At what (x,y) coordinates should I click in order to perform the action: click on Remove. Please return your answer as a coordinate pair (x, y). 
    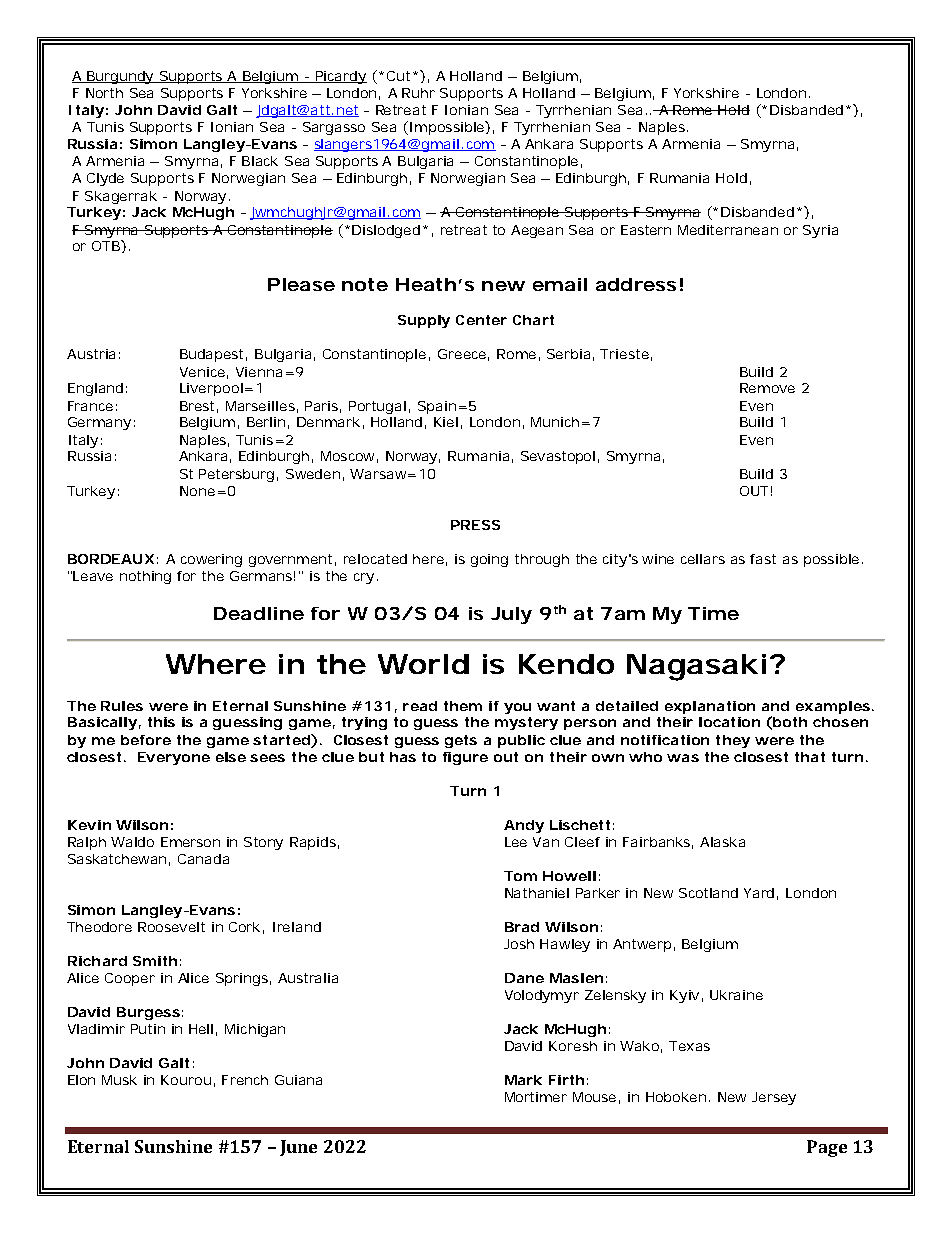
    Looking at the image, I should click on (767, 388).
